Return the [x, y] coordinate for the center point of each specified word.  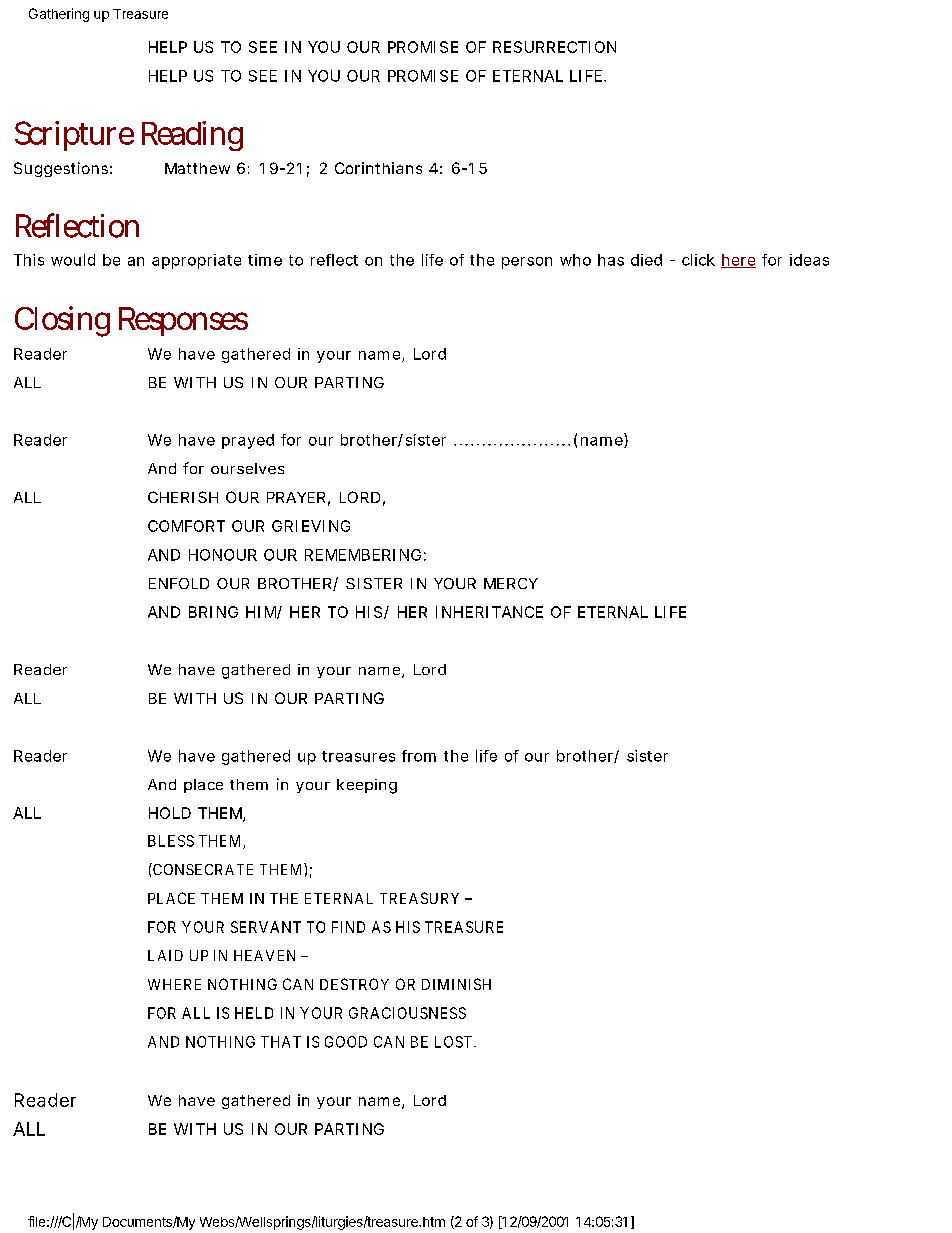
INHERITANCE [489, 612]
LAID [165, 955]
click [698, 260]
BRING [213, 612]
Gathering [59, 15]
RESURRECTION [554, 47]
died [646, 260]
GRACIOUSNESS [407, 1013]
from [419, 756]
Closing [62, 321]
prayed [248, 441]
